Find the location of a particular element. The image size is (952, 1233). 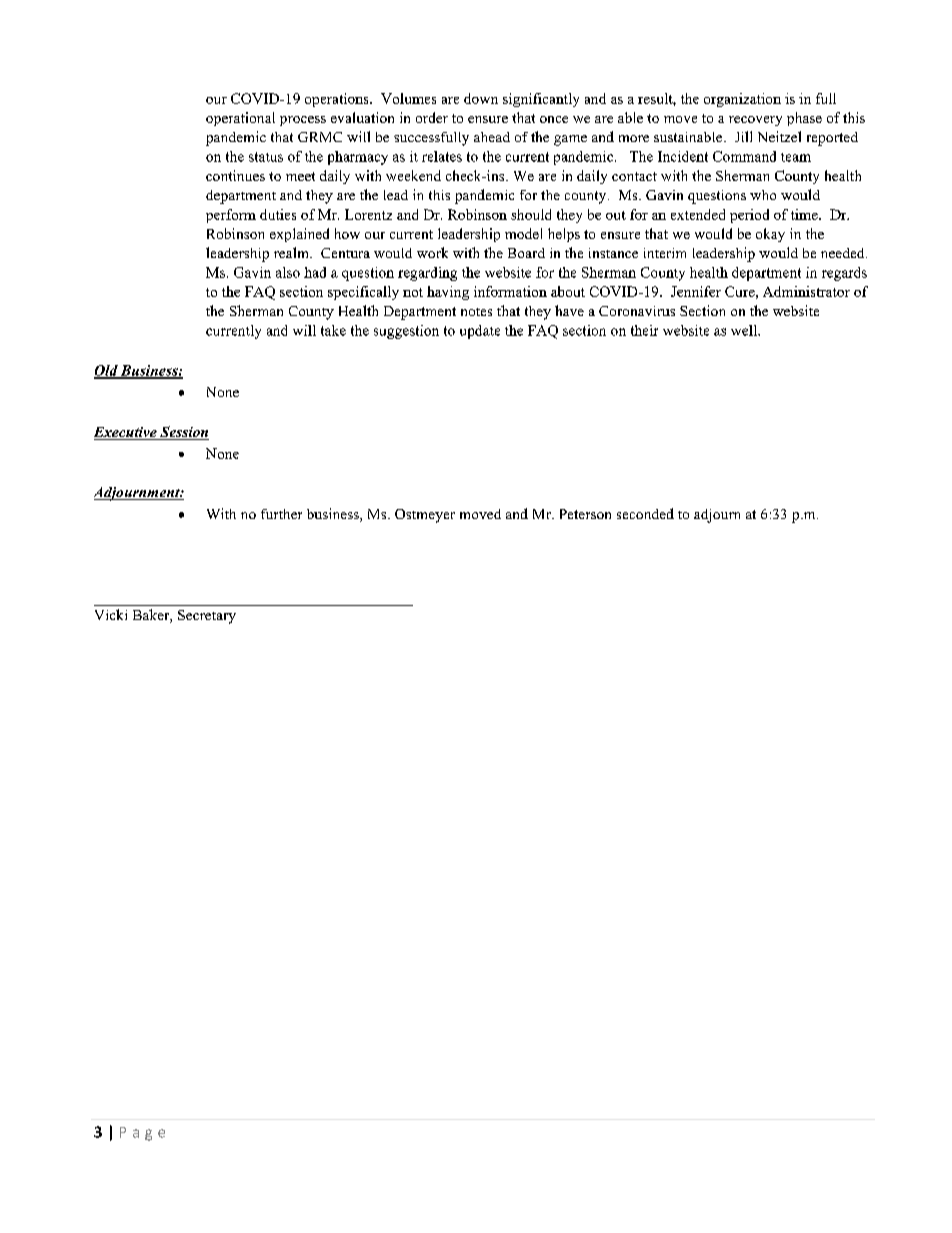

Vicki is located at coordinates (111, 614).
